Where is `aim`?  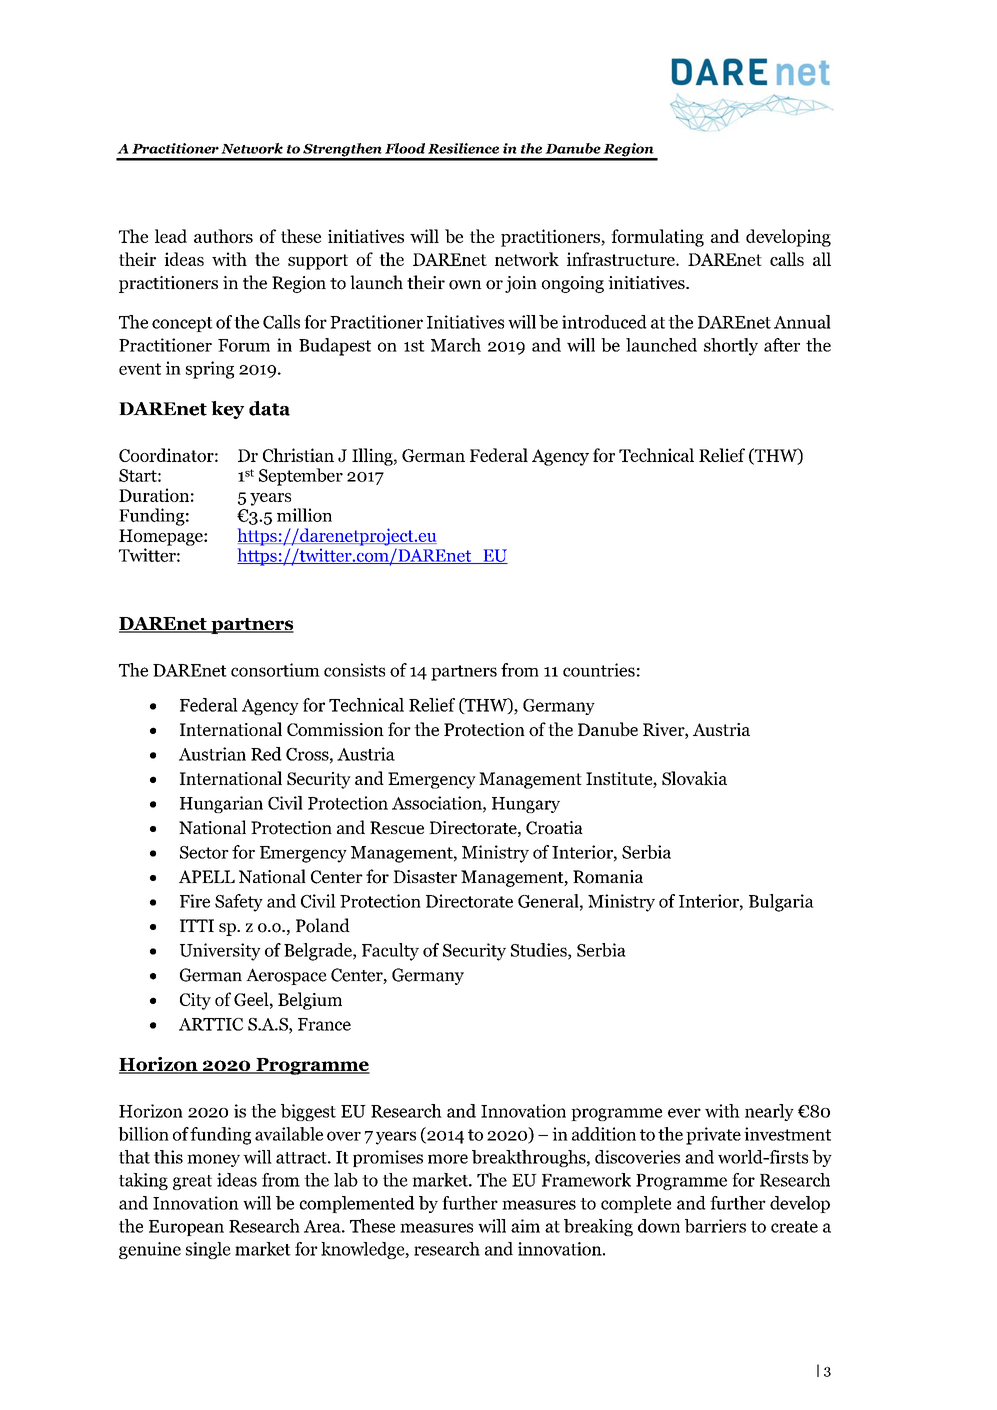 aim is located at coordinates (525, 1226).
